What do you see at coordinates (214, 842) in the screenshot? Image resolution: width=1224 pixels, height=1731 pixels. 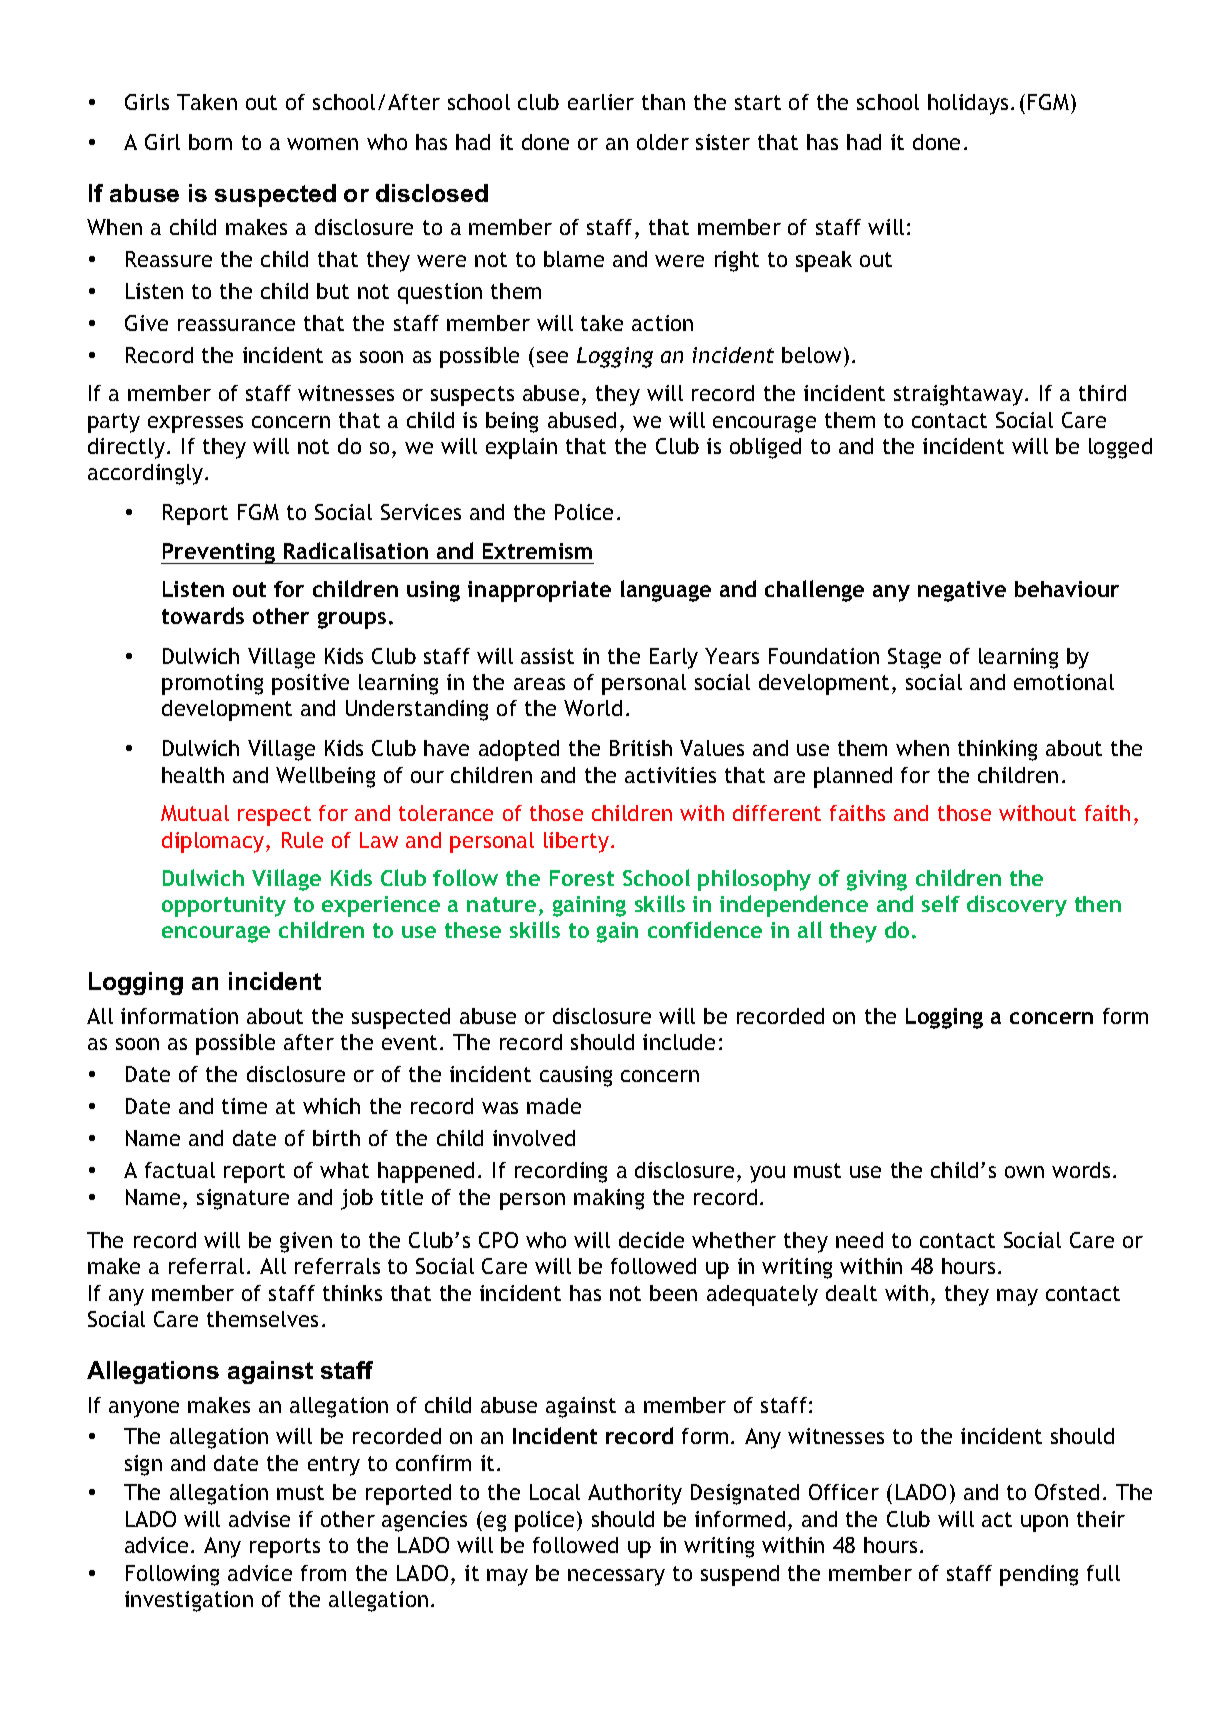 I see `diplomacy` at bounding box center [214, 842].
